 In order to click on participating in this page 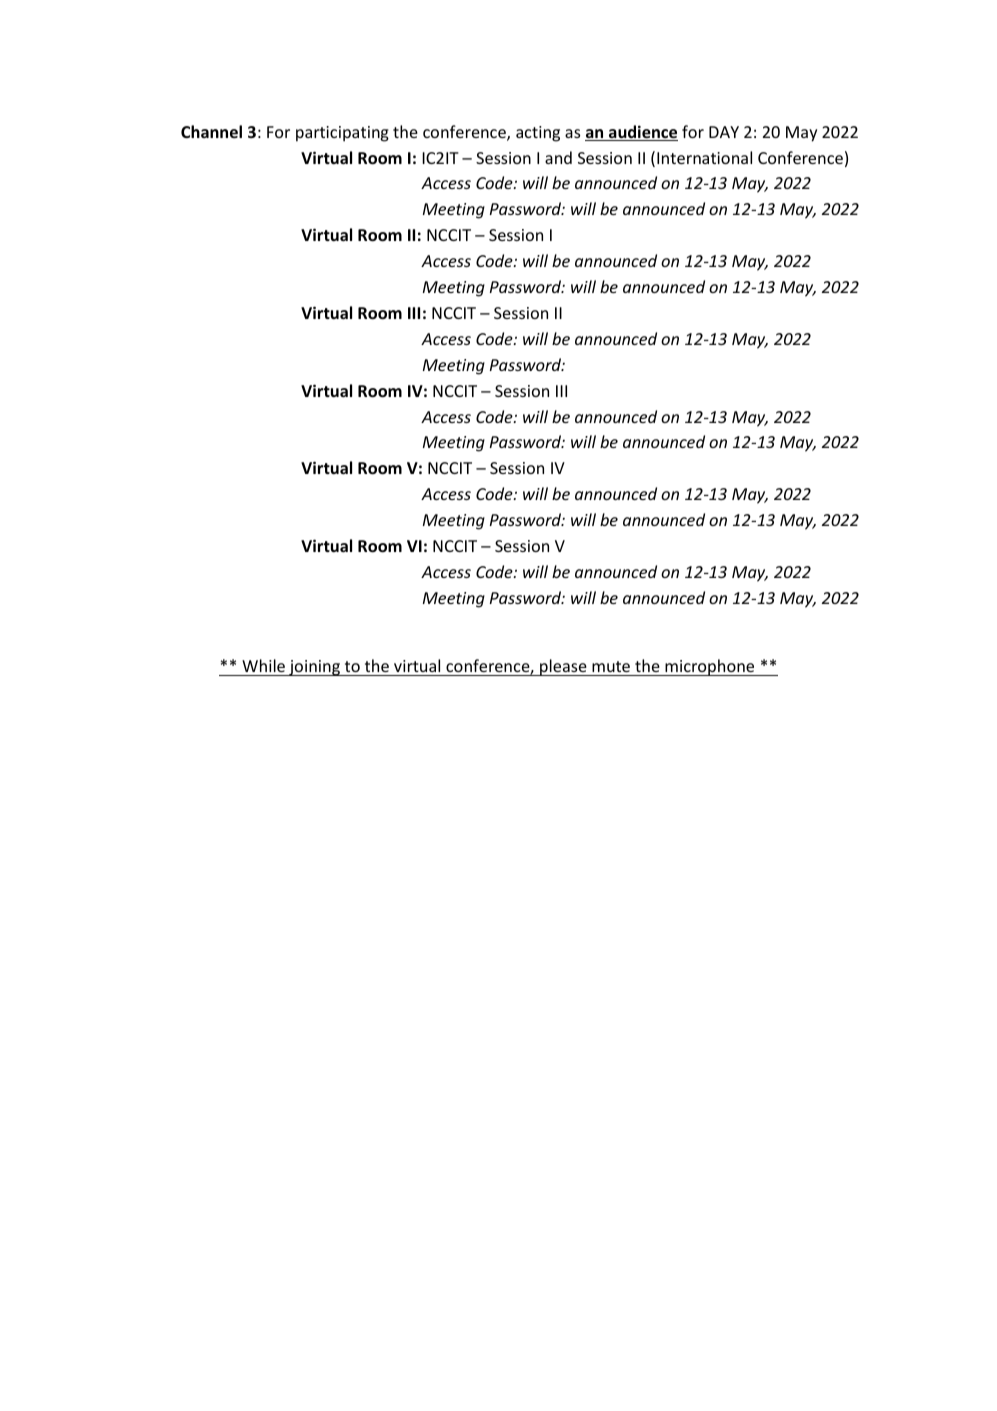, I will do `click(342, 134)`.
